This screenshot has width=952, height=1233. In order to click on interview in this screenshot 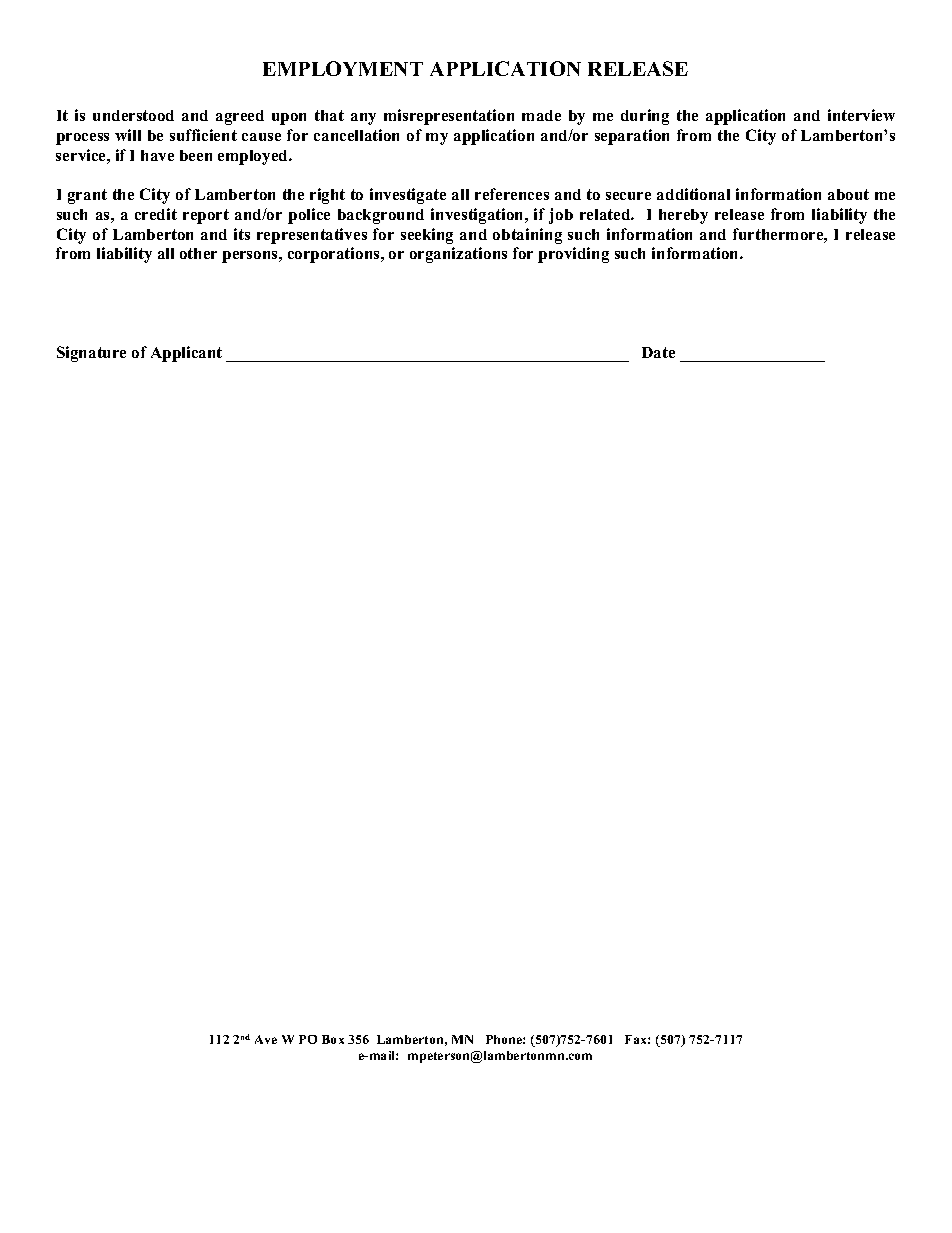, I will do `click(861, 115)`.
